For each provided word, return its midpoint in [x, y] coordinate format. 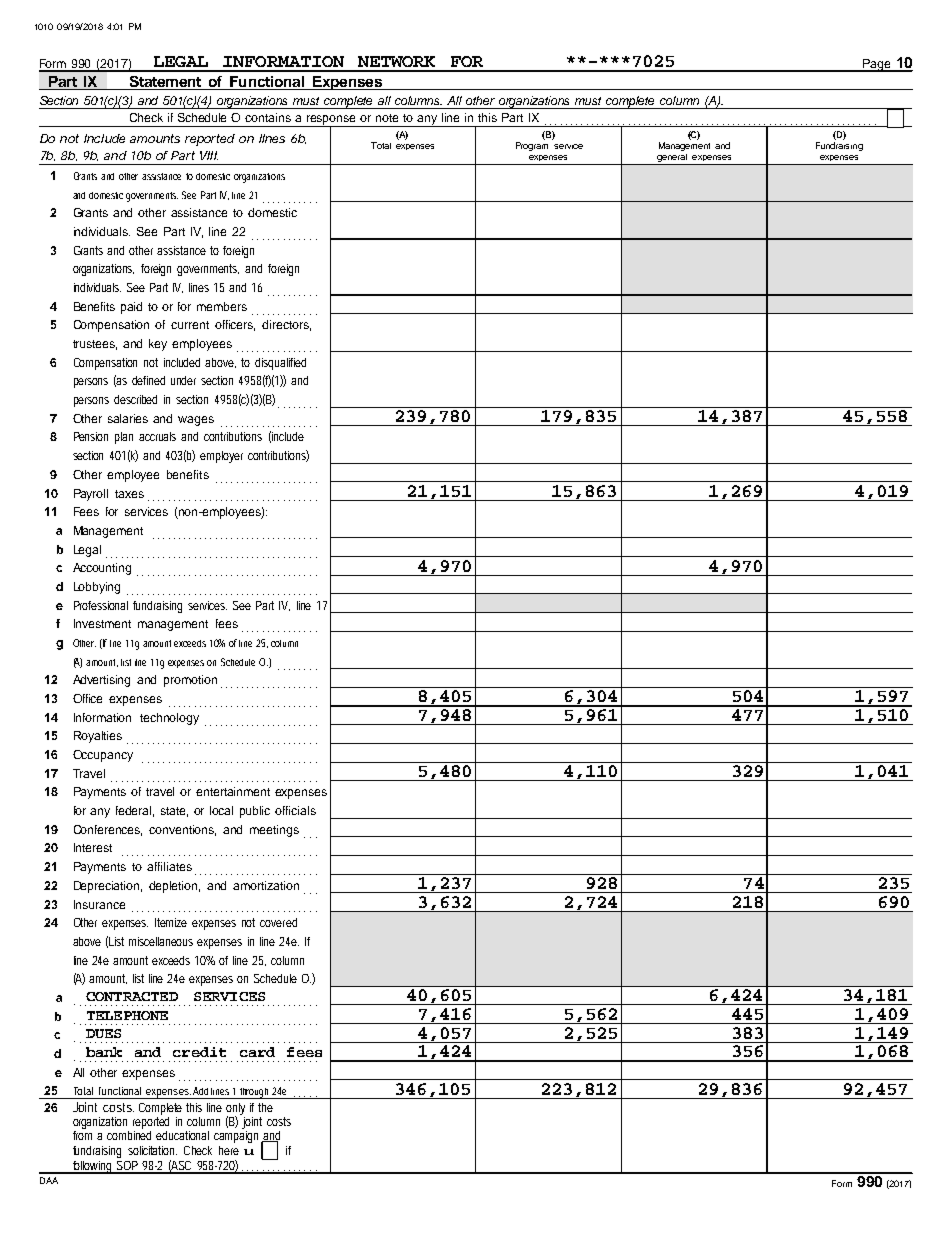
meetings [274, 831]
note [387, 118]
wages [196, 421]
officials [295, 810]
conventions [182, 830]
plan [124, 438]
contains [268, 117]
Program [532, 145]
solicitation [152, 1150]
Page [876, 65]
